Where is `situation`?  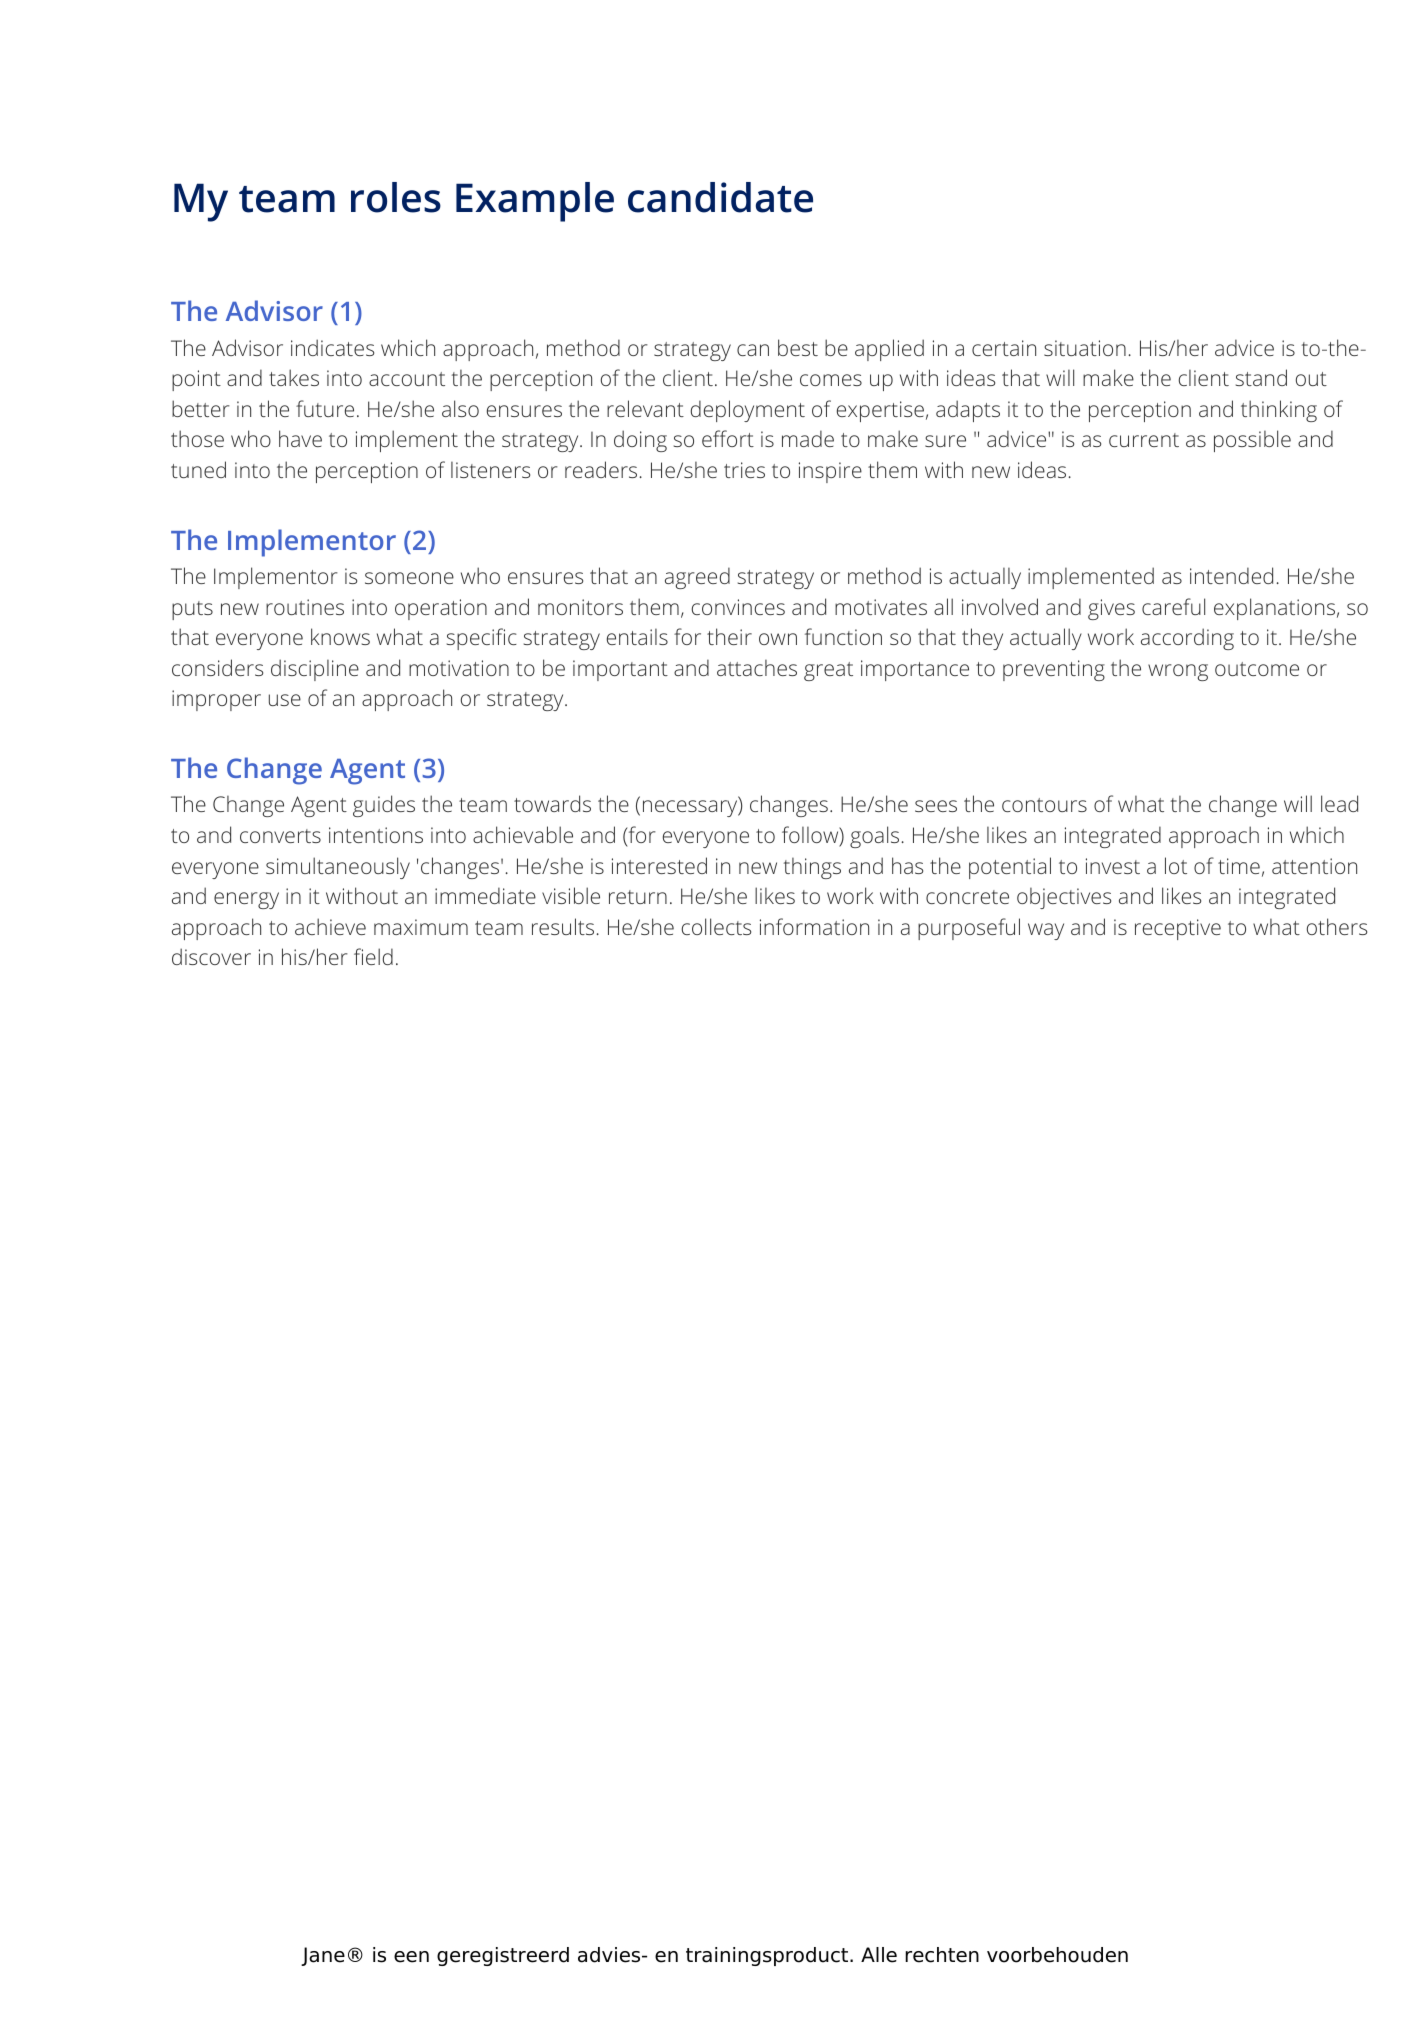
situation is located at coordinates (1085, 348).
